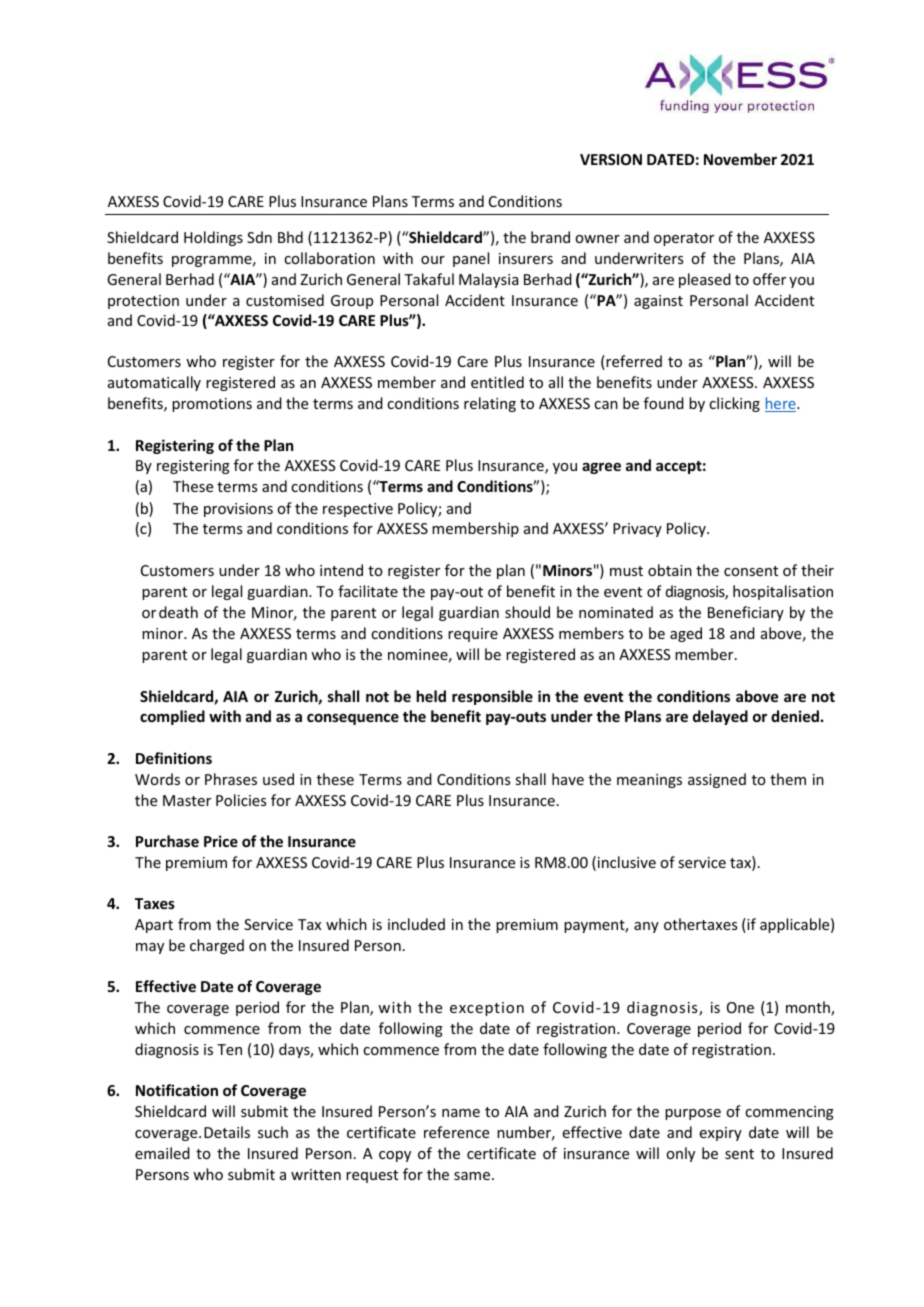 Image resolution: width=924 pixels, height=1307 pixels. What do you see at coordinates (720, 1134) in the screenshot?
I see `expiry` at bounding box center [720, 1134].
